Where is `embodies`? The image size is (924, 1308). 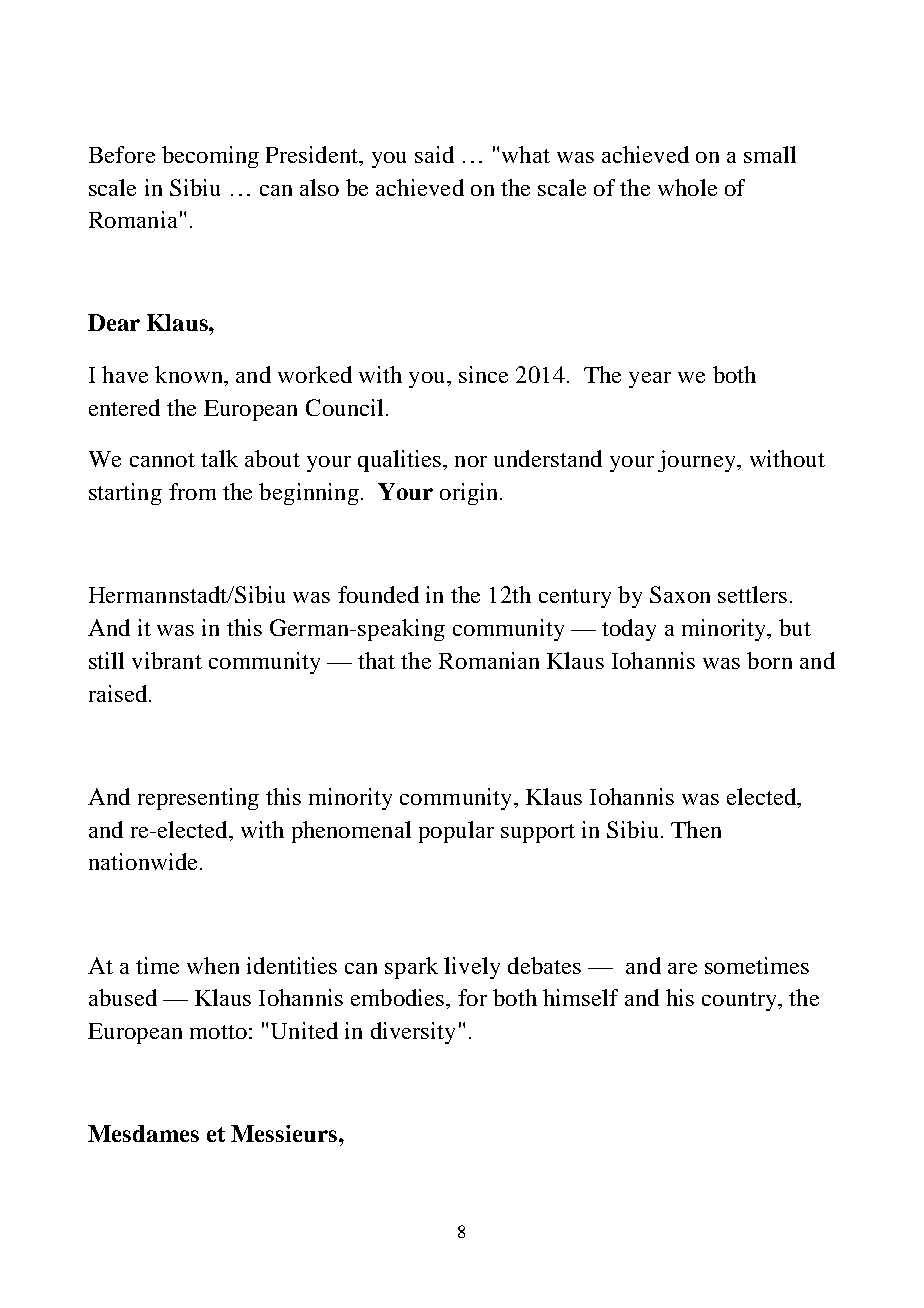
embodies is located at coordinates (399, 997).
